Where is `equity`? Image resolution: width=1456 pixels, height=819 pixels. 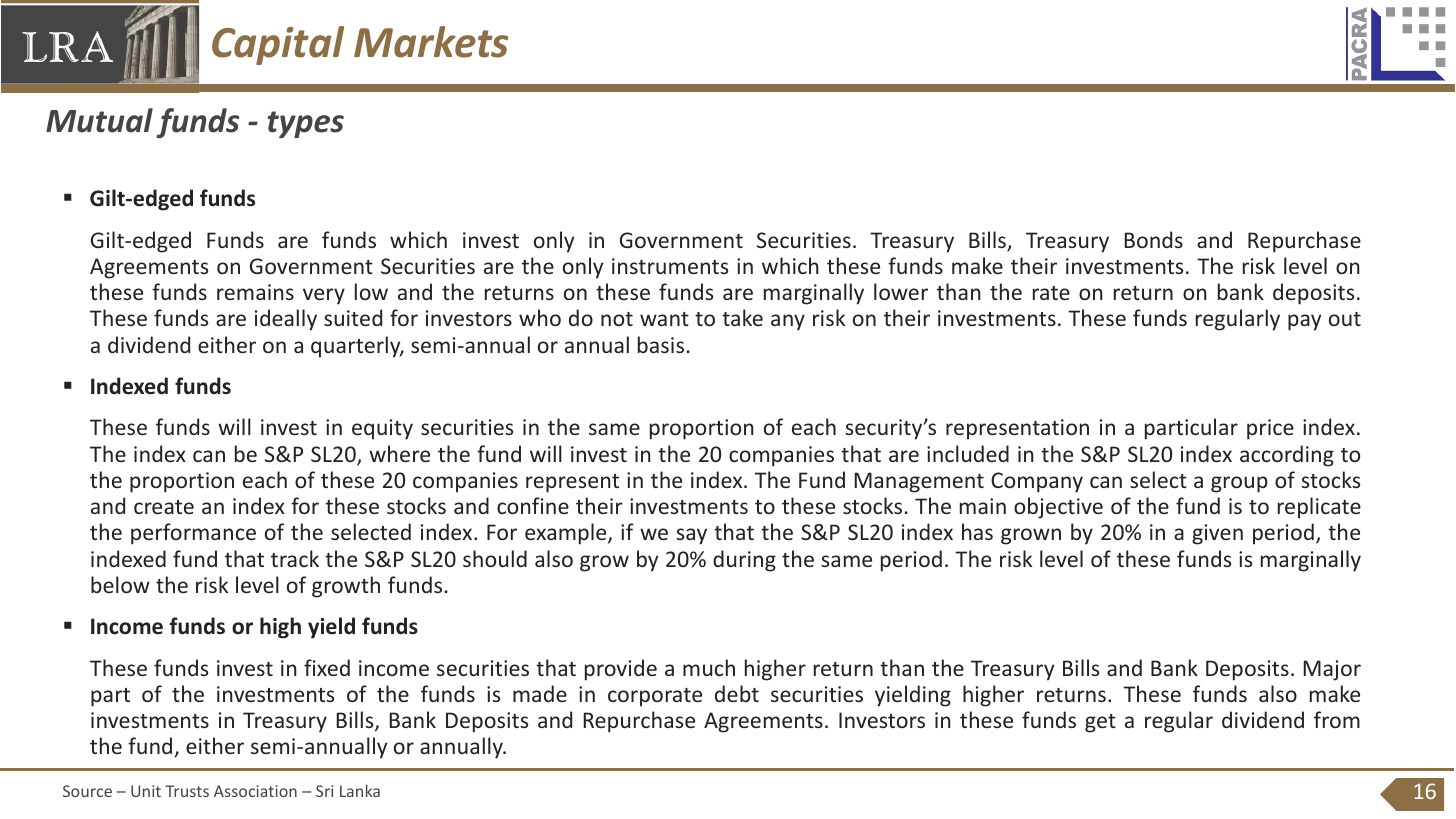 equity is located at coordinates (382, 429).
